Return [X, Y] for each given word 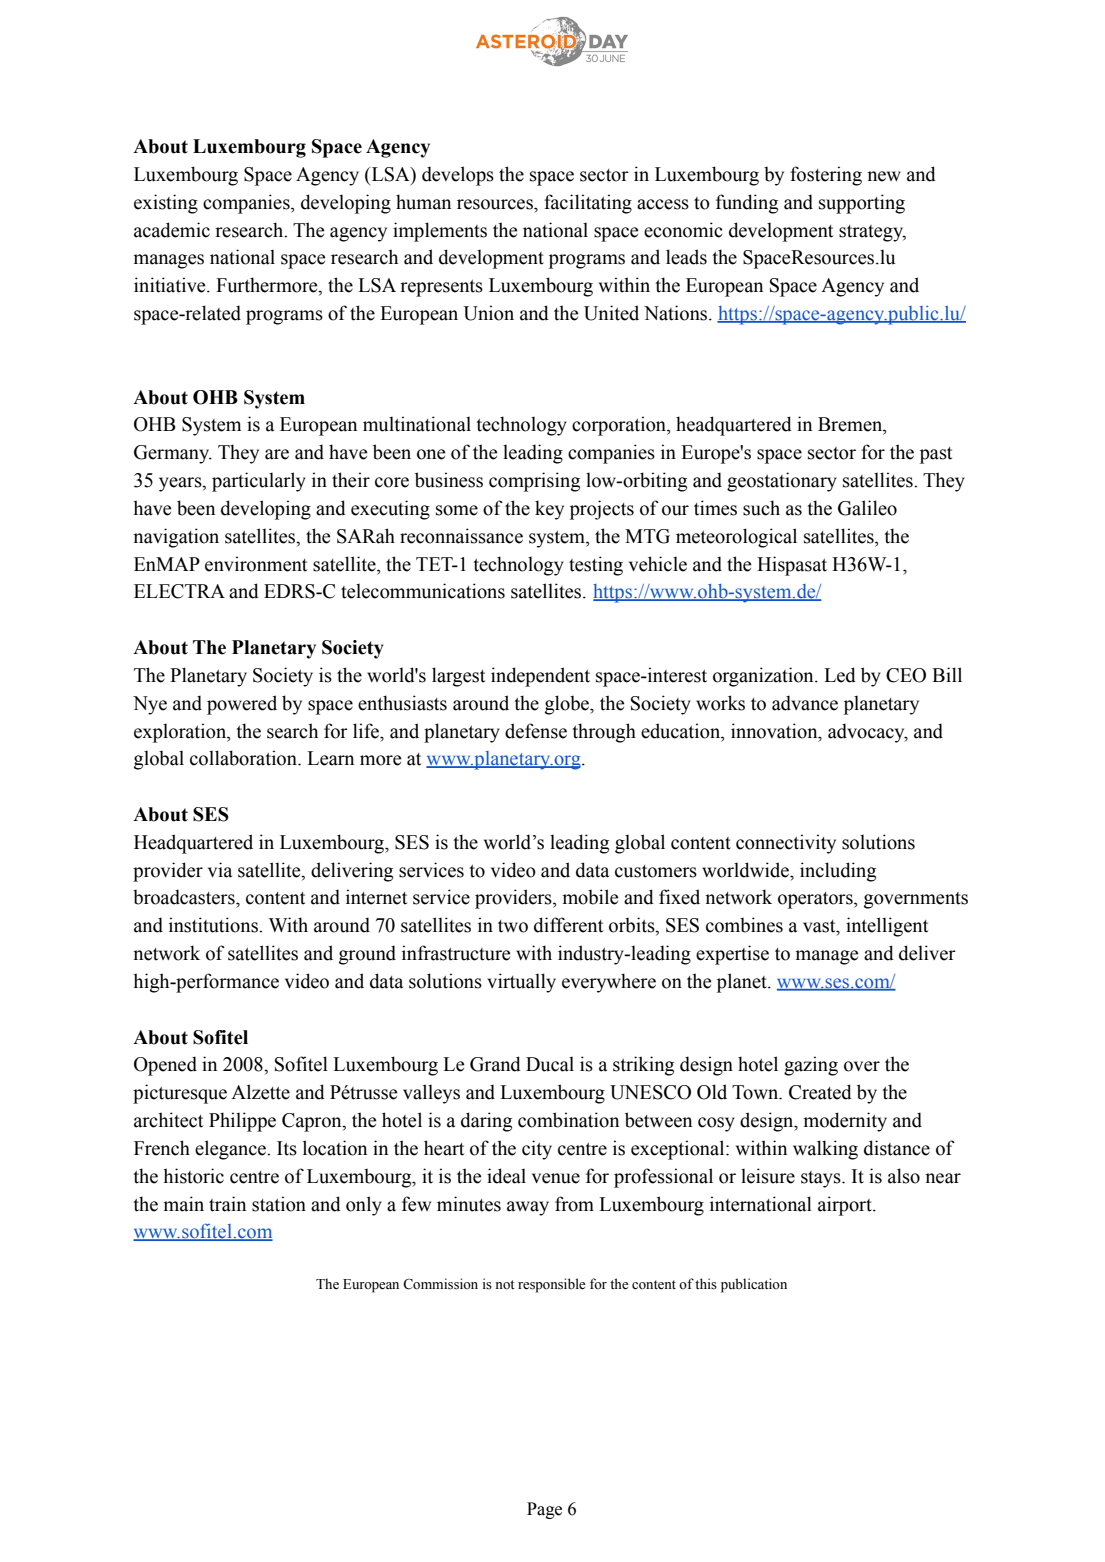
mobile [590, 897]
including [838, 872]
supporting [862, 204]
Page [544, 1510]
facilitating [588, 204]
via [220, 870]
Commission [440, 1284]
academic [172, 230]
